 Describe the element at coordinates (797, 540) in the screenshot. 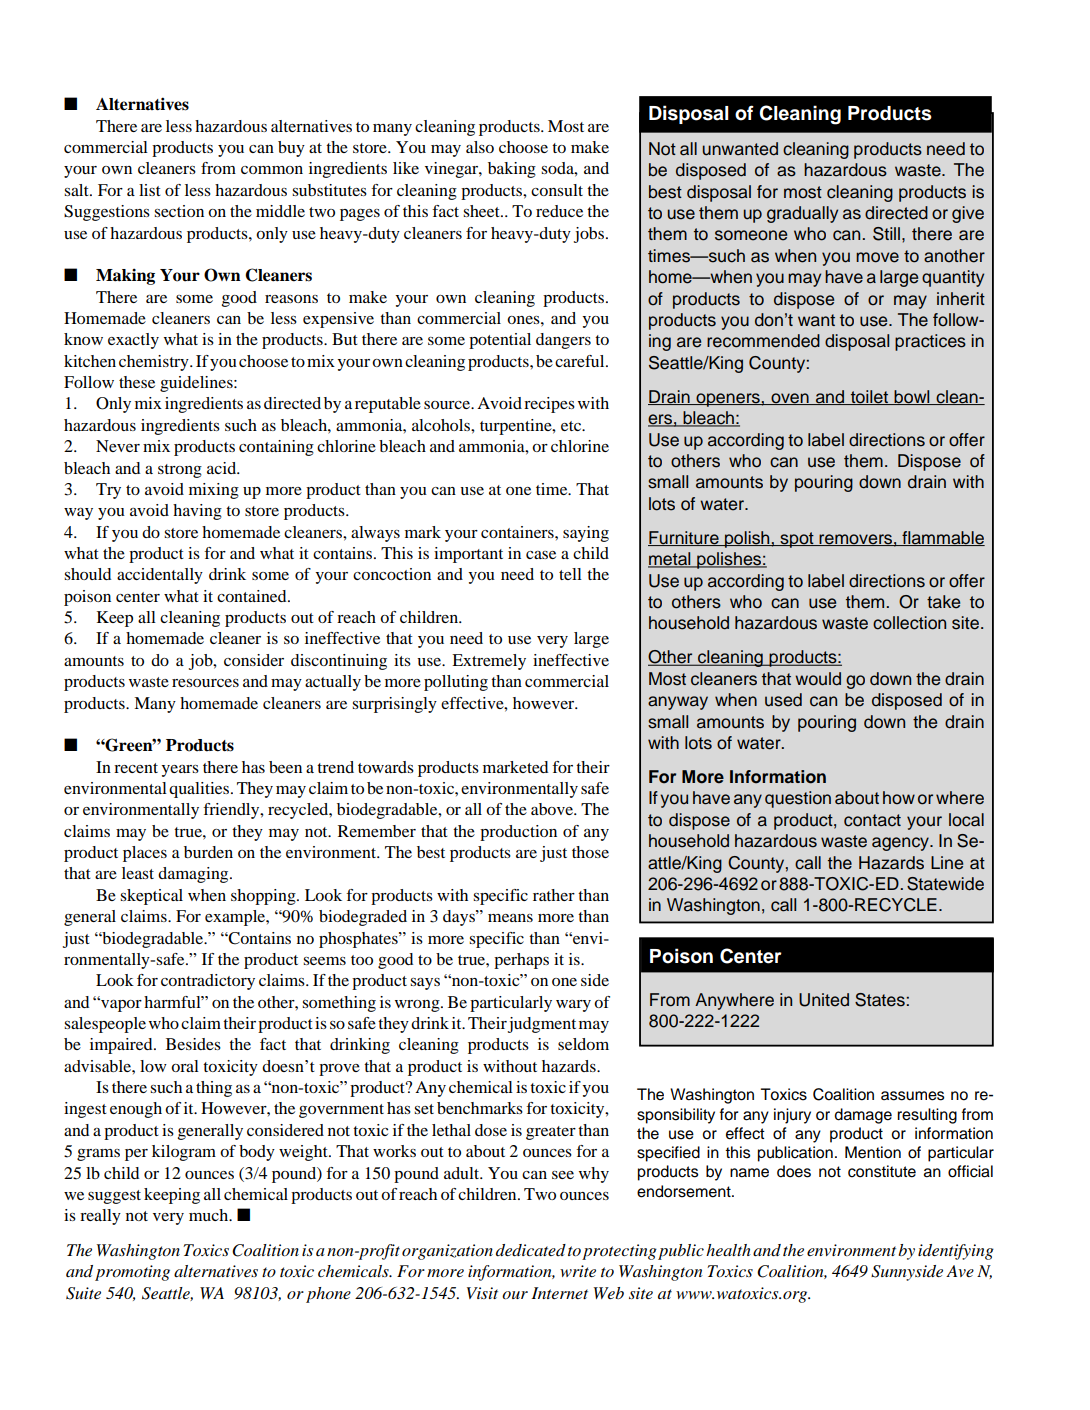

I see `spot` at that location.
